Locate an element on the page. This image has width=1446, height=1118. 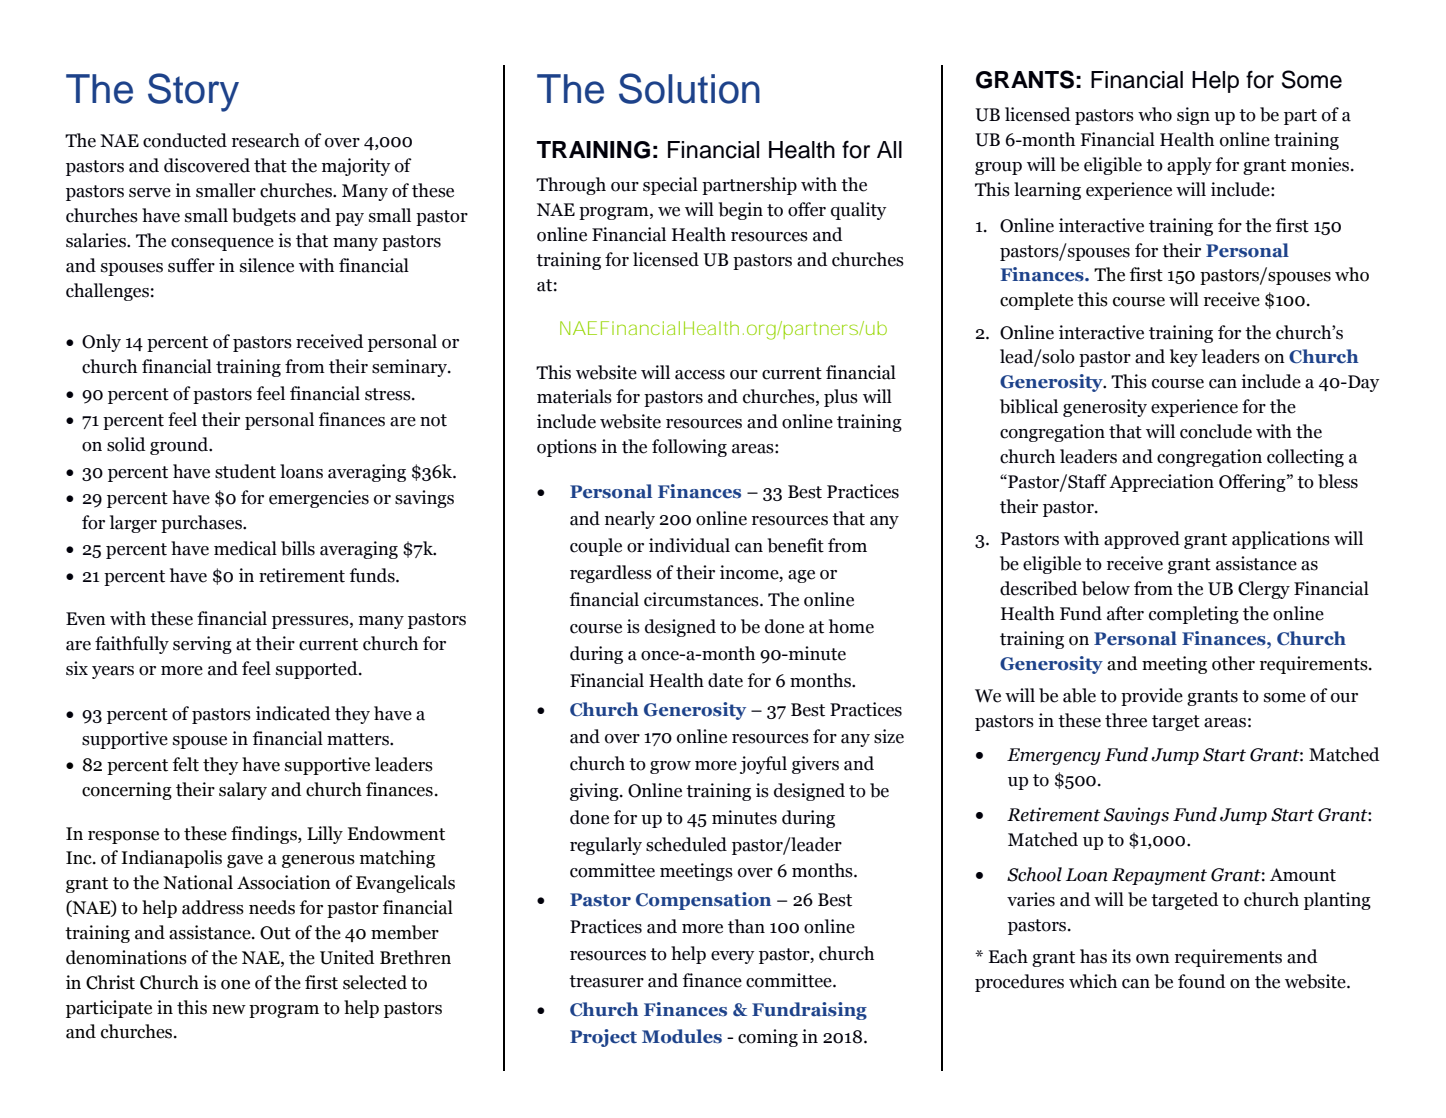
found is located at coordinates (1202, 981).
